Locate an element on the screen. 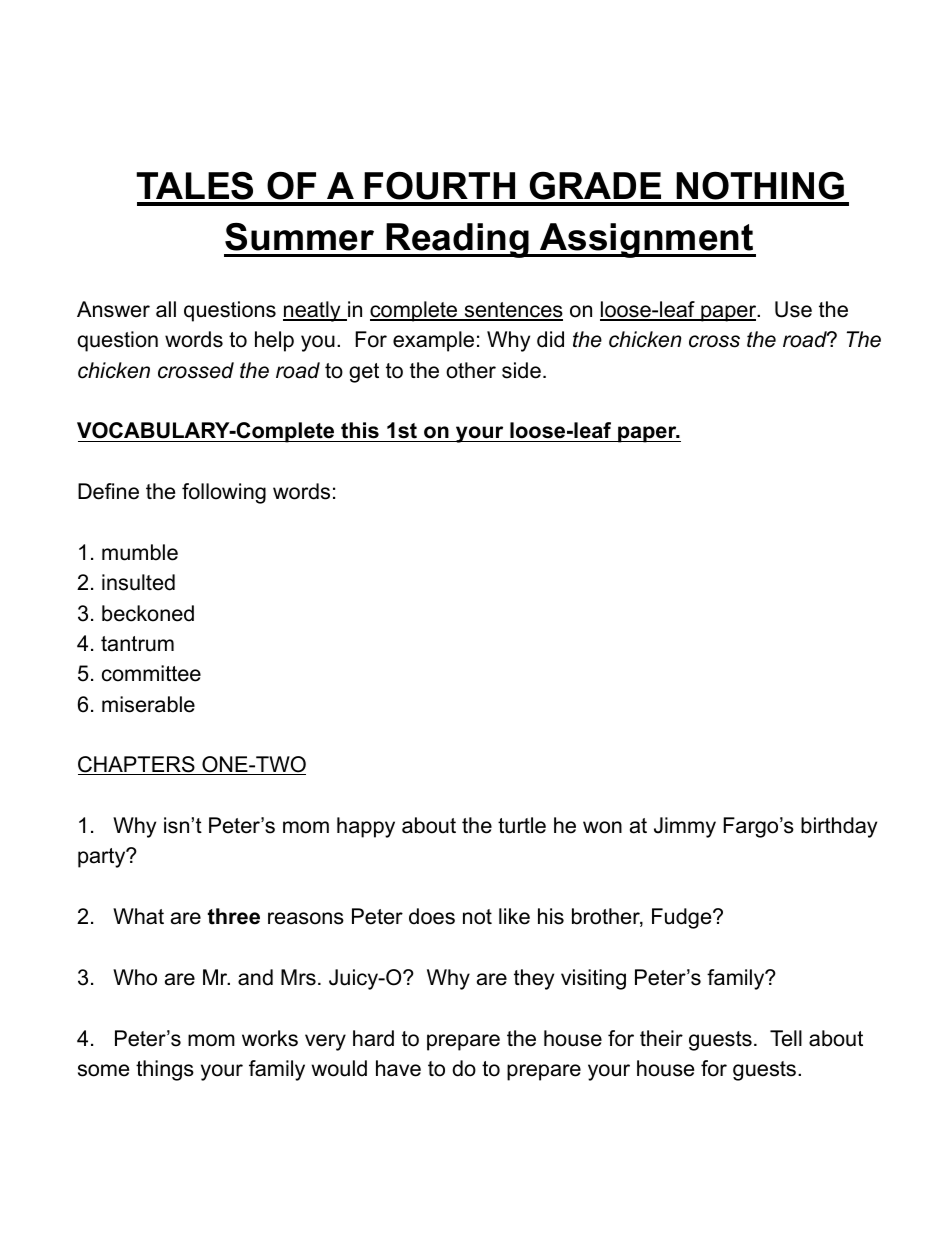 The height and width of the screenshot is (1233, 952). Tell is located at coordinates (786, 1038).
